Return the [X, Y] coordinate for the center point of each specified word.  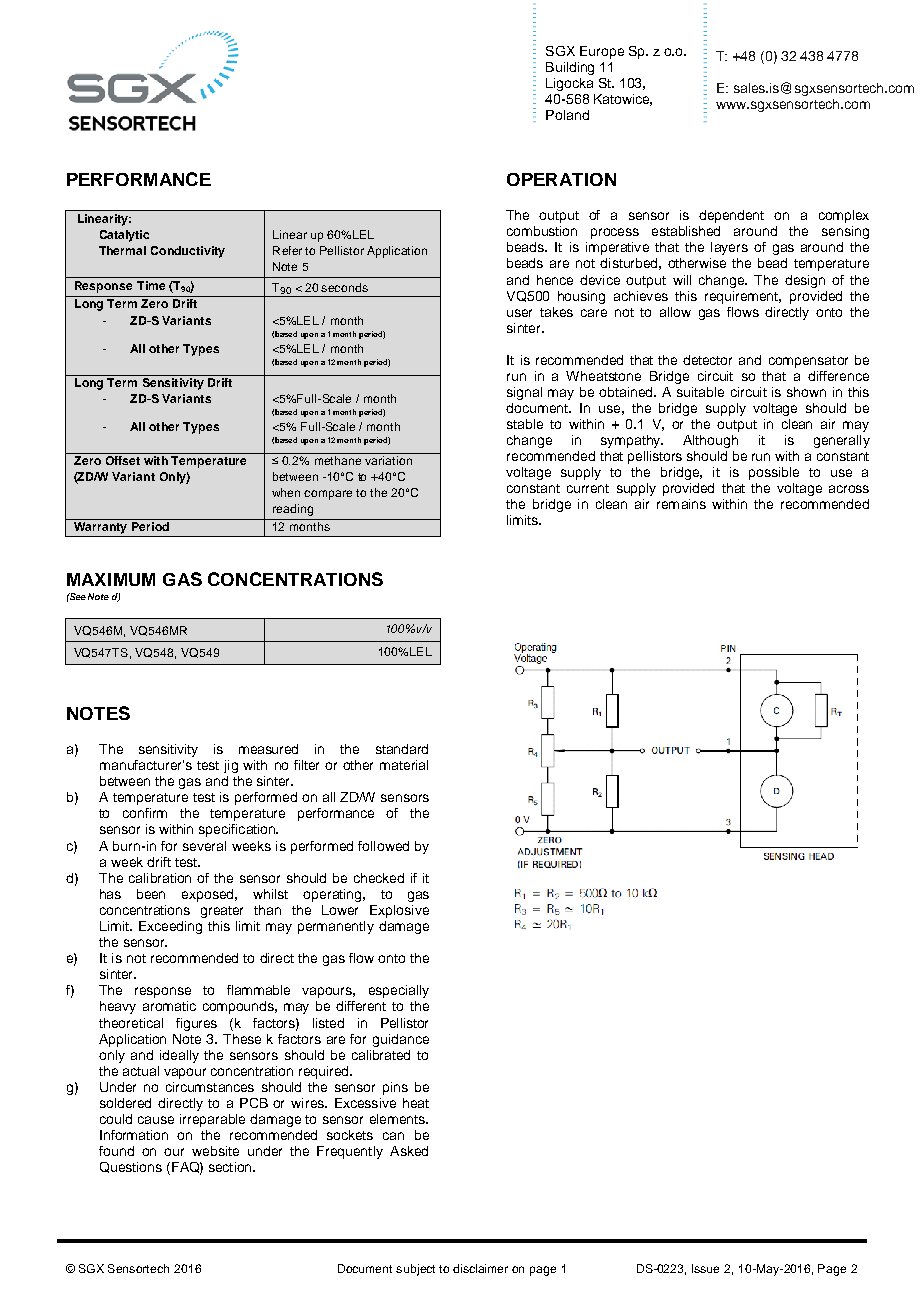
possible [774, 473]
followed [383, 846]
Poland [567, 115]
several [204, 846]
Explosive [399, 911]
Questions [131, 1167]
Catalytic [124, 236]
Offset [122, 459]
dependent [731, 216]
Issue [705, 1268]
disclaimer [480, 1268]
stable [525, 424]
